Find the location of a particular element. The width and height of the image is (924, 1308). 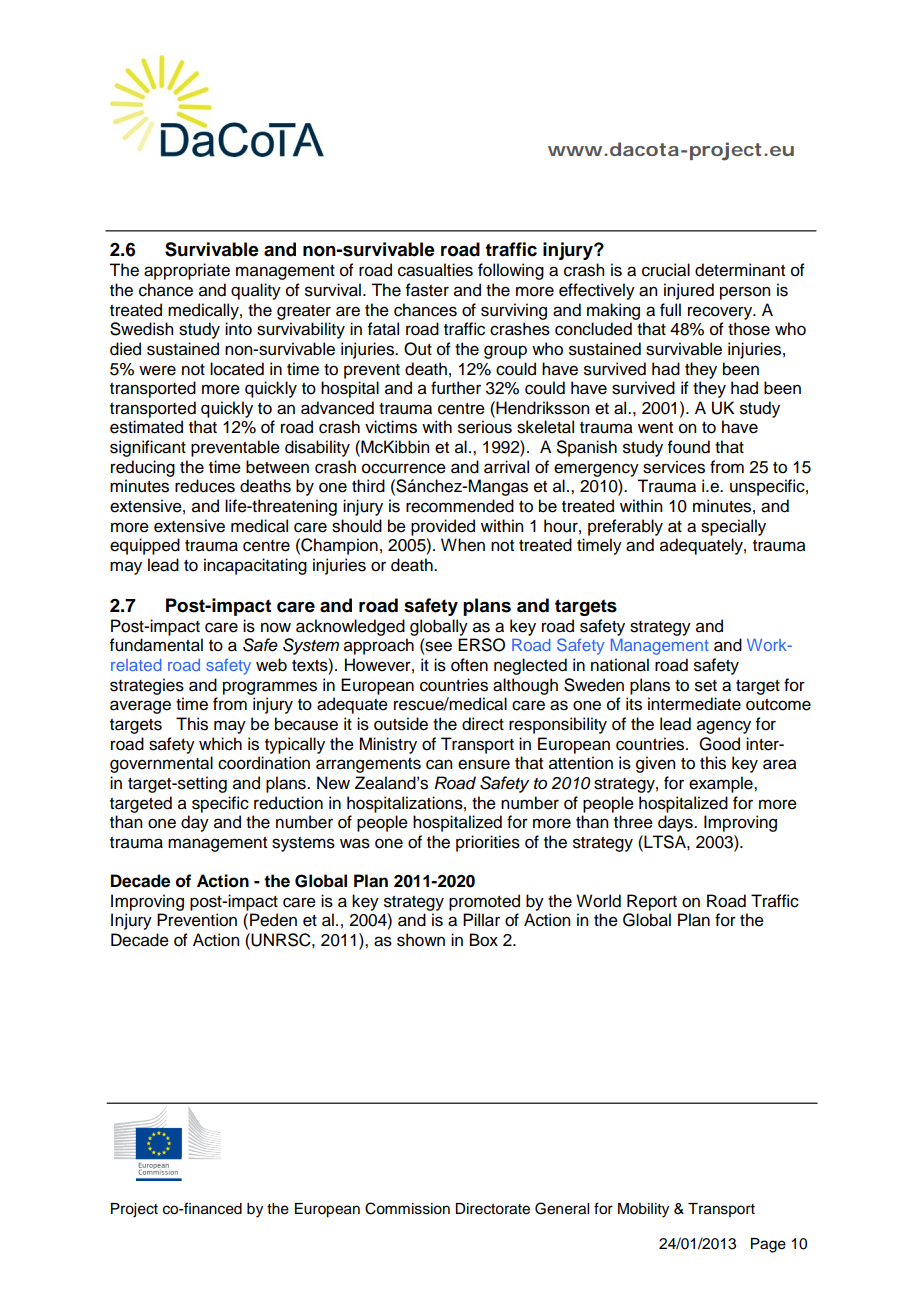

injured is located at coordinates (689, 291).
